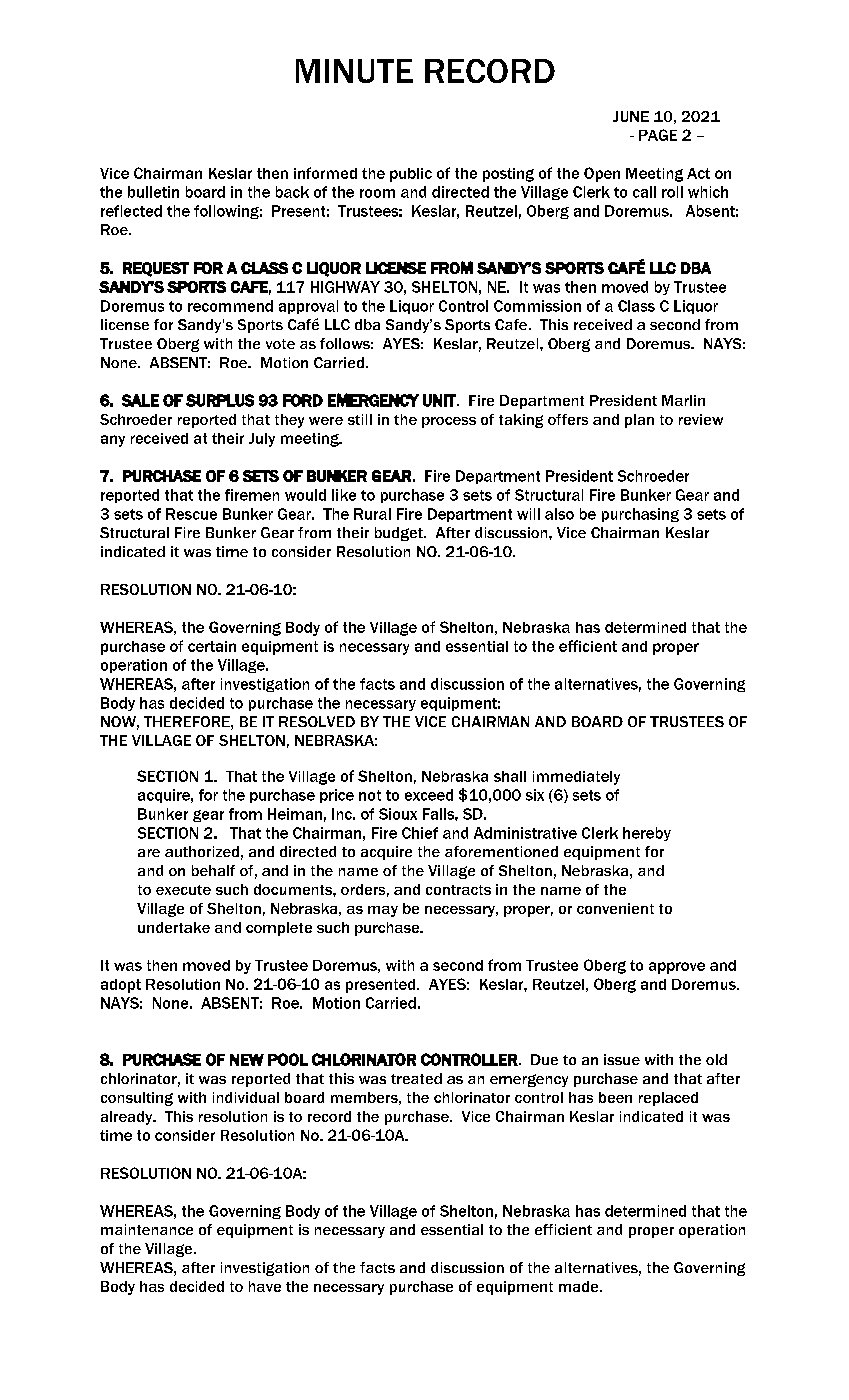  I want to click on public, so click(411, 175).
